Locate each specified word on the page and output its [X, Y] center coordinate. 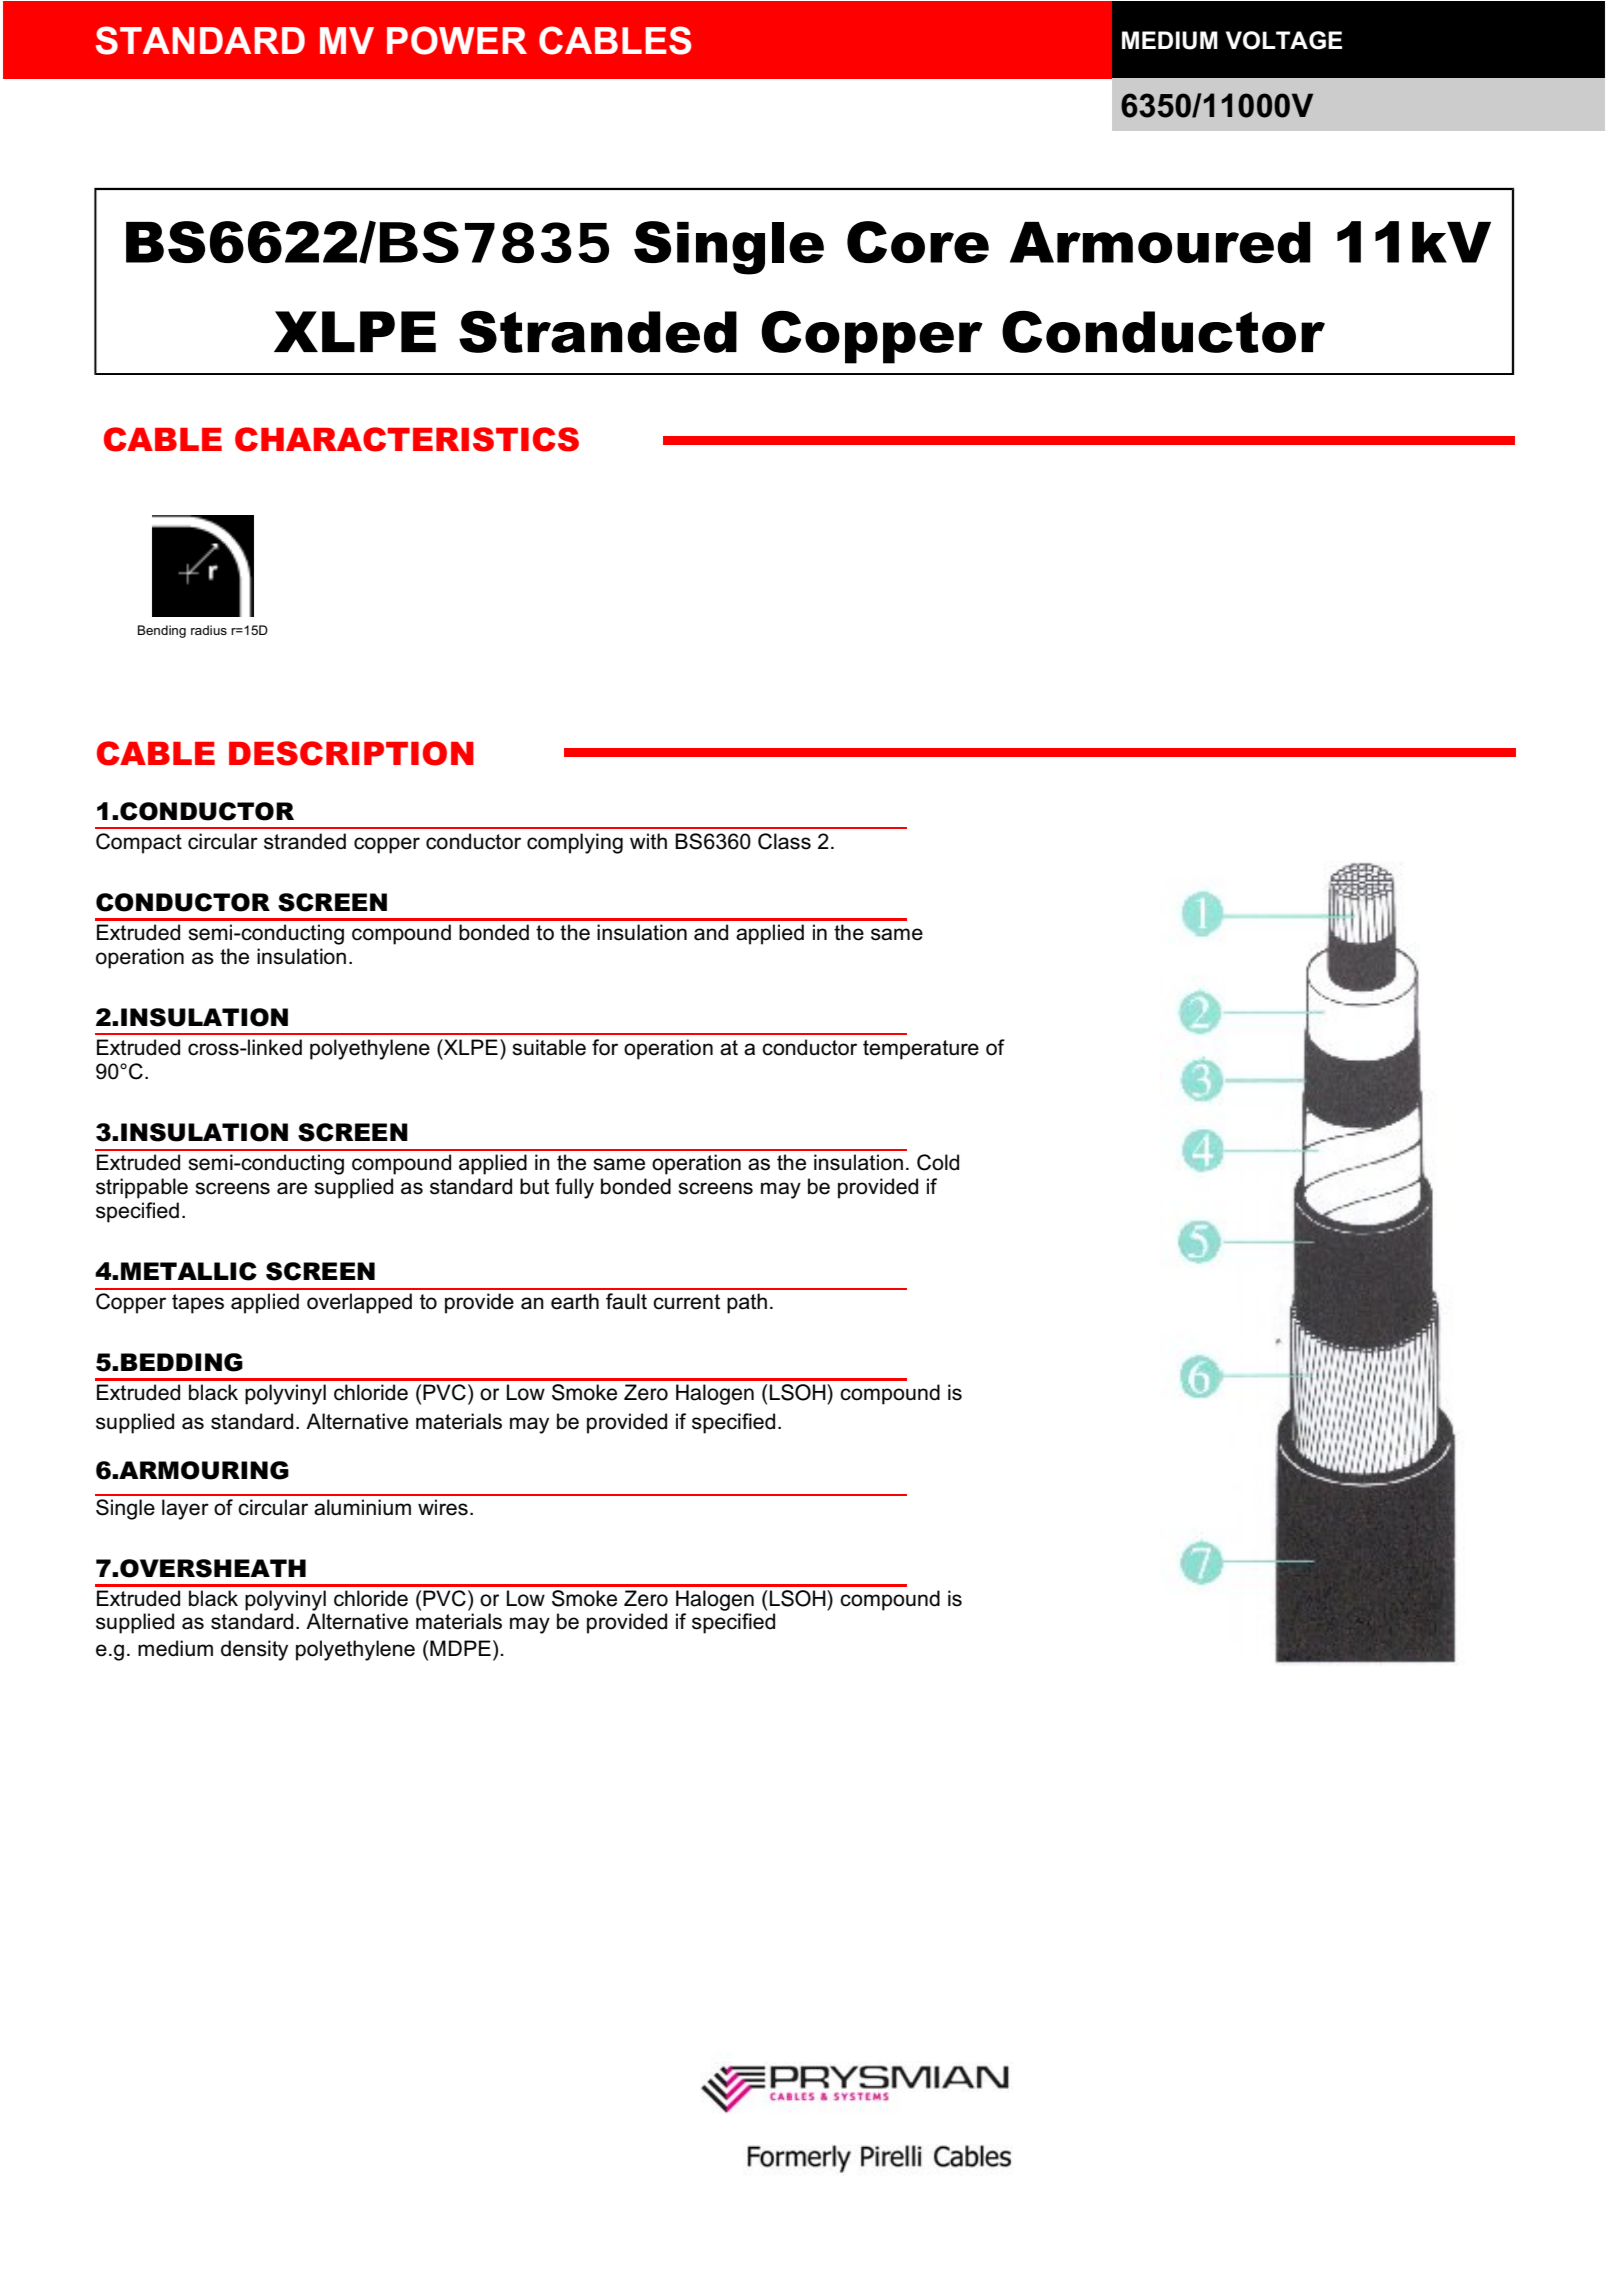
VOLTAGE [1284, 40]
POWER [457, 40]
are [292, 1188]
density [254, 1650]
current [686, 1302]
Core [918, 242]
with [648, 841]
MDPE [460, 1648]
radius [209, 630]
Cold [938, 1162]
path [747, 1303]
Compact [139, 843]
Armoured [1160, 242]
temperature [921, 1050]
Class [784, 841]
